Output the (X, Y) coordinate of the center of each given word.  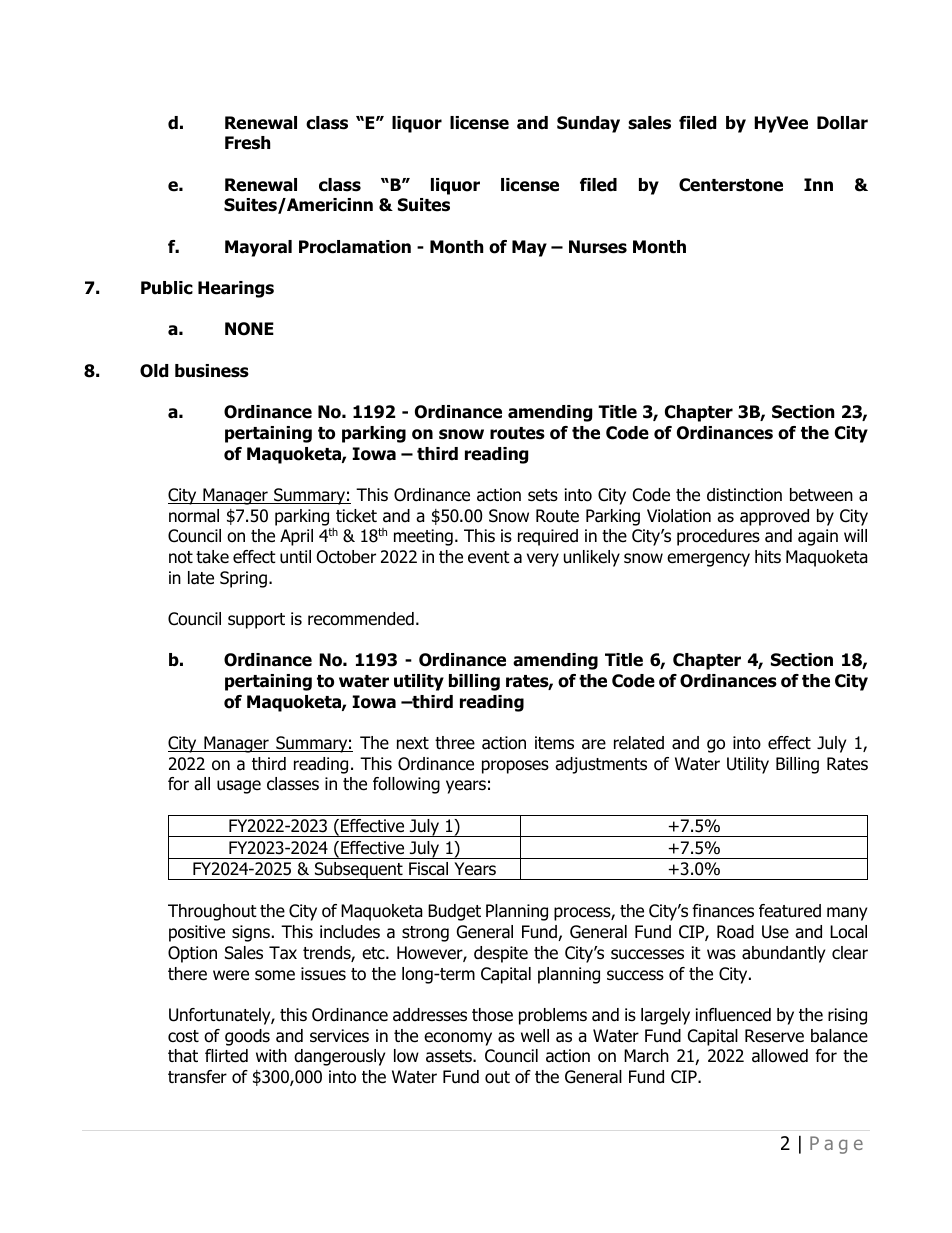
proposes (515, 767)
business (212, 371)
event (489, 557)
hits (768, 557)
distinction (744, 495)
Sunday (588, 124)
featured (790, 911)
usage (239, 787)
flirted (226, 1056)
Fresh (247, 143)
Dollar (842, 123)
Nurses (598, 247)
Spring (243, 579)
